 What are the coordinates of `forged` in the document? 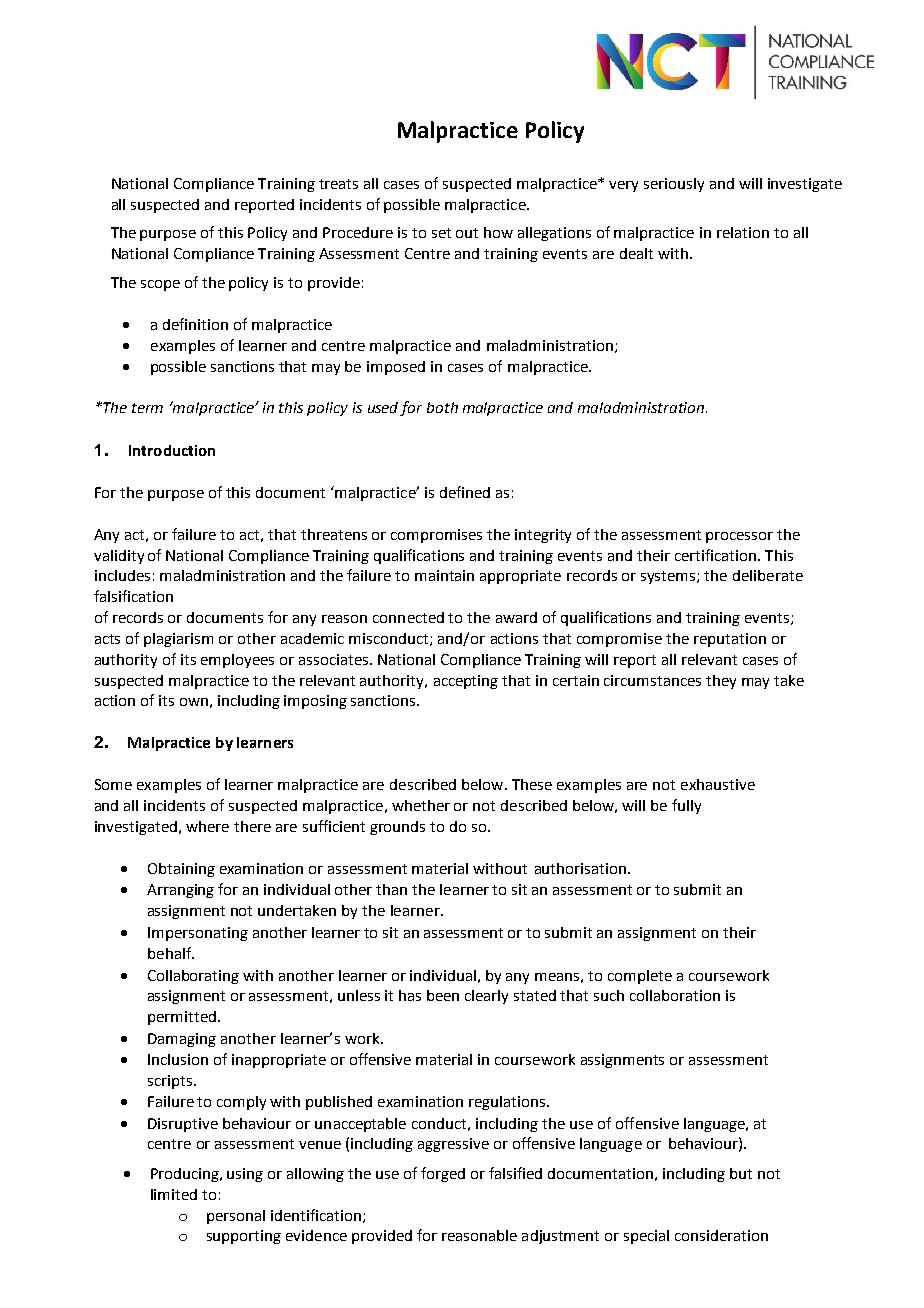 It's located at (443, 1174).
